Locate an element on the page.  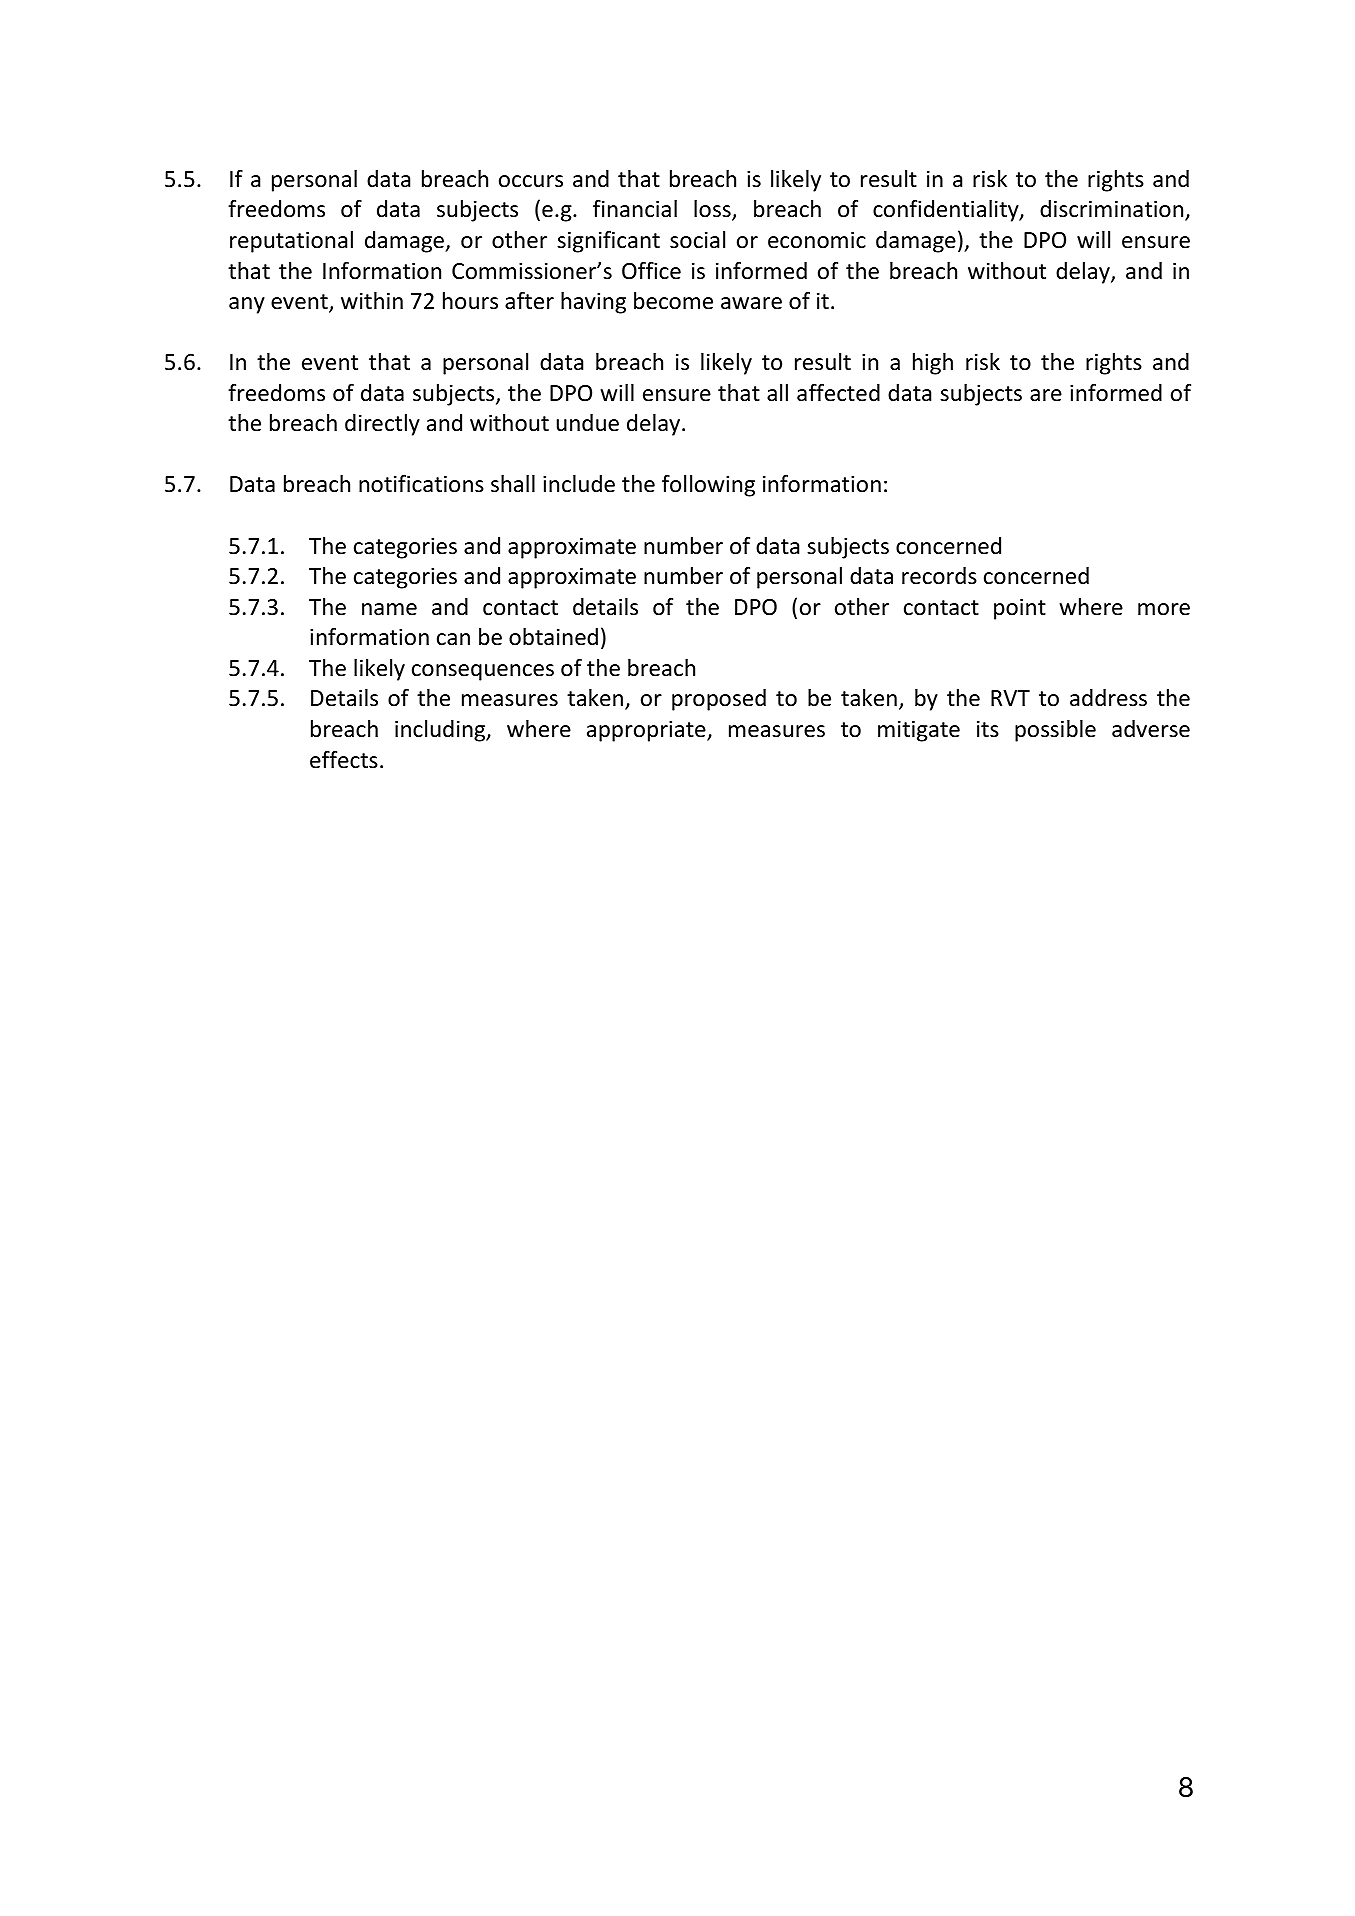
following is located at coordinates (708, 486).
